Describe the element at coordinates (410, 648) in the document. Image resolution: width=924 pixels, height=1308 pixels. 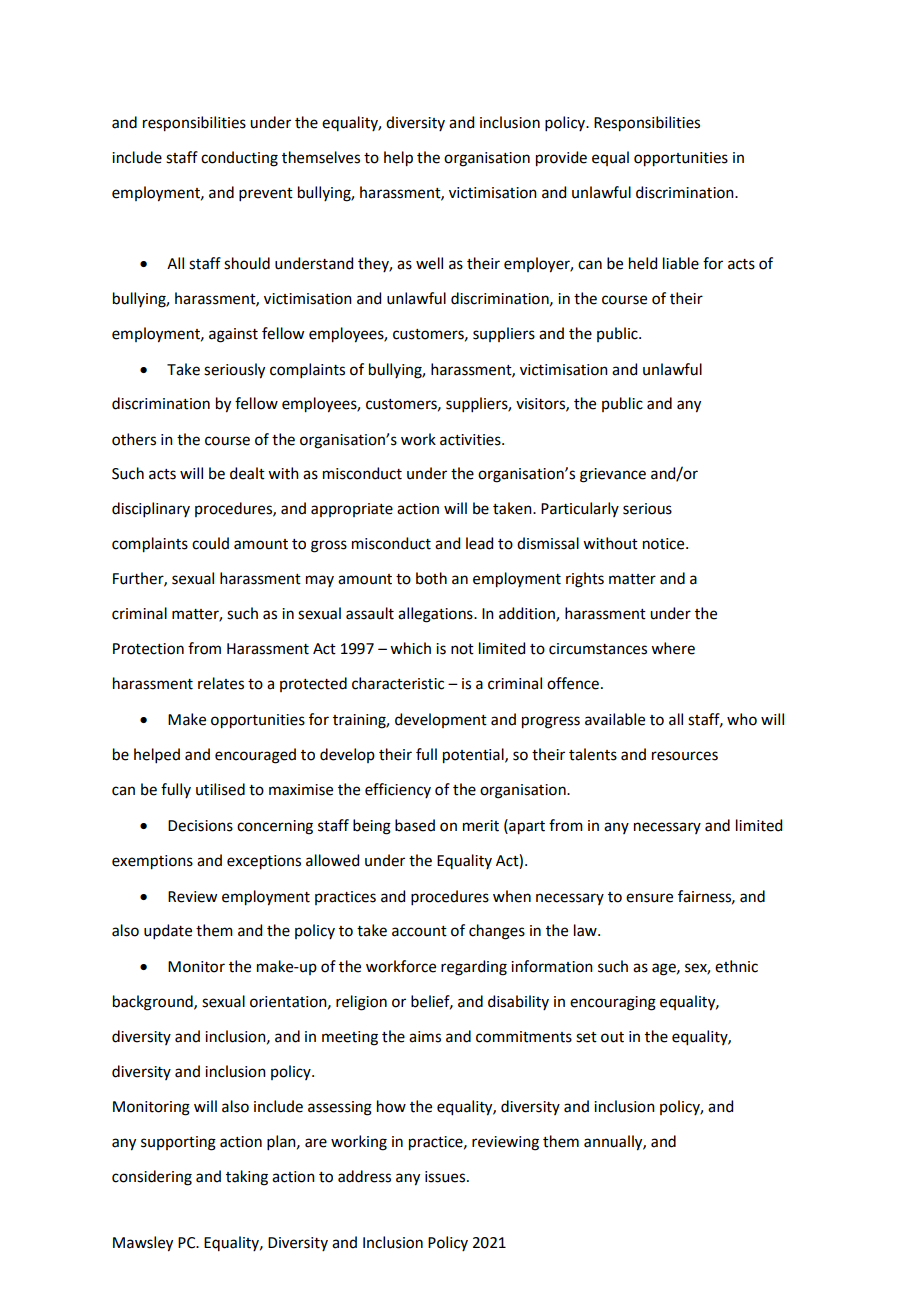
I see `which` at that location.
